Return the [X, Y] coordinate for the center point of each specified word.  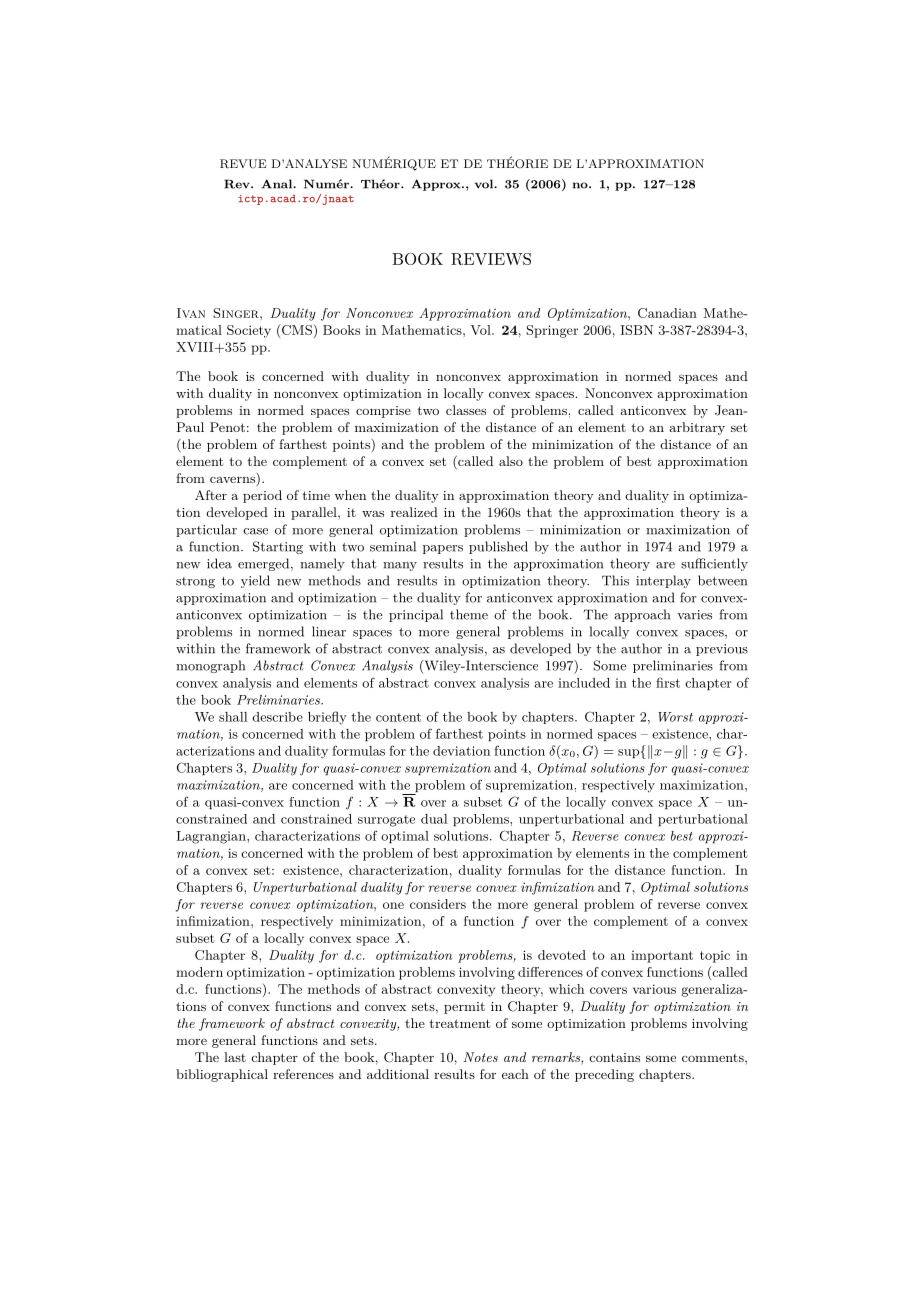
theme [469, 614]
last [235, 1057]
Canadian [667, 313]
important [662, 957]
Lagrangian [212, 837]
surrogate [386, 821]
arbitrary [697, 428]
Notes [480, 1057]
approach [642, 615]
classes [466, 410]
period [262, 496]
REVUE [243, 164]
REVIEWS [491, 259]
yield [255, 581]
